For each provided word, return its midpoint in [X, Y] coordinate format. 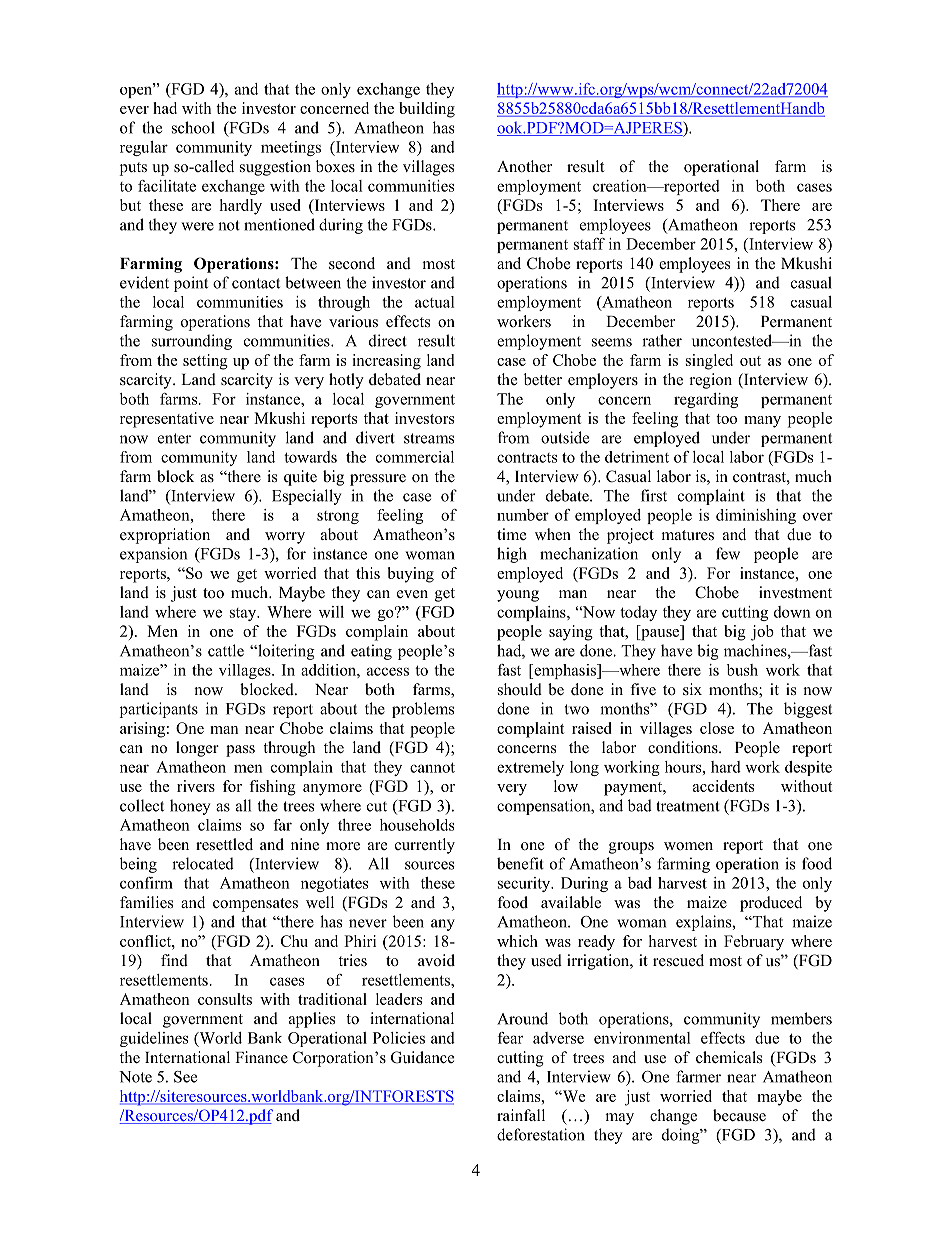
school [193, 127]
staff [589, 244]
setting [205, 362]
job [762, 633]
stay [244, 614]
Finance [261, 1057]
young [518, 596]
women [688, 846]
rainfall [521, 1115]
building [427, 110]
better [543, 379]
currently [425, 846]
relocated [203, 863]
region [710, 381]
